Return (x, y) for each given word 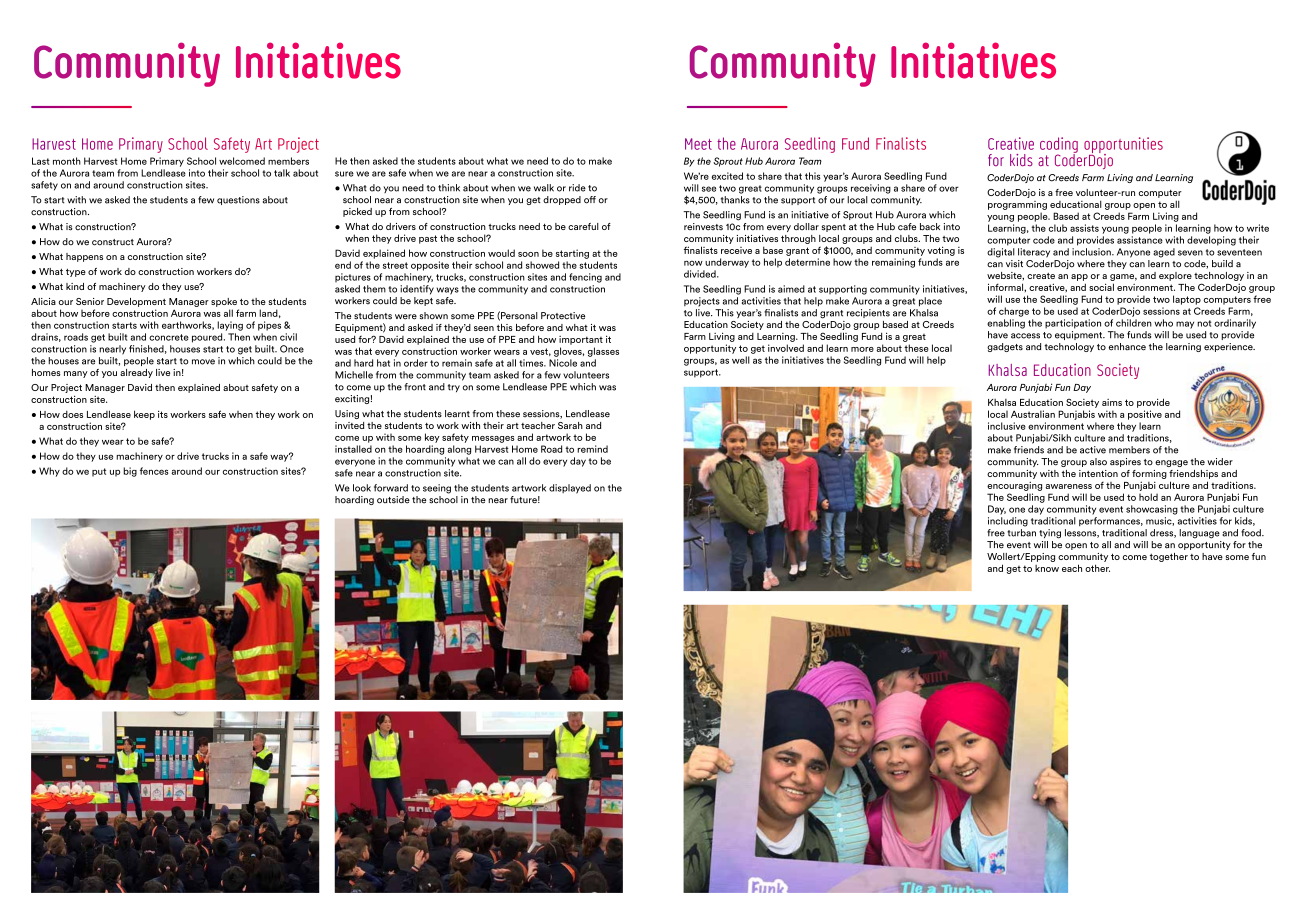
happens (84, 257)
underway (727, 263)
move (203, 362)
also (1098, 462)
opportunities (1123, 146)
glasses (603, 352)
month (67, 161)
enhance (1127, 347)
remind (592, 449)
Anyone (1133, 253)
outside (393, 500)
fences (154, 471)
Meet (698, 144)
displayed (570, 489)
